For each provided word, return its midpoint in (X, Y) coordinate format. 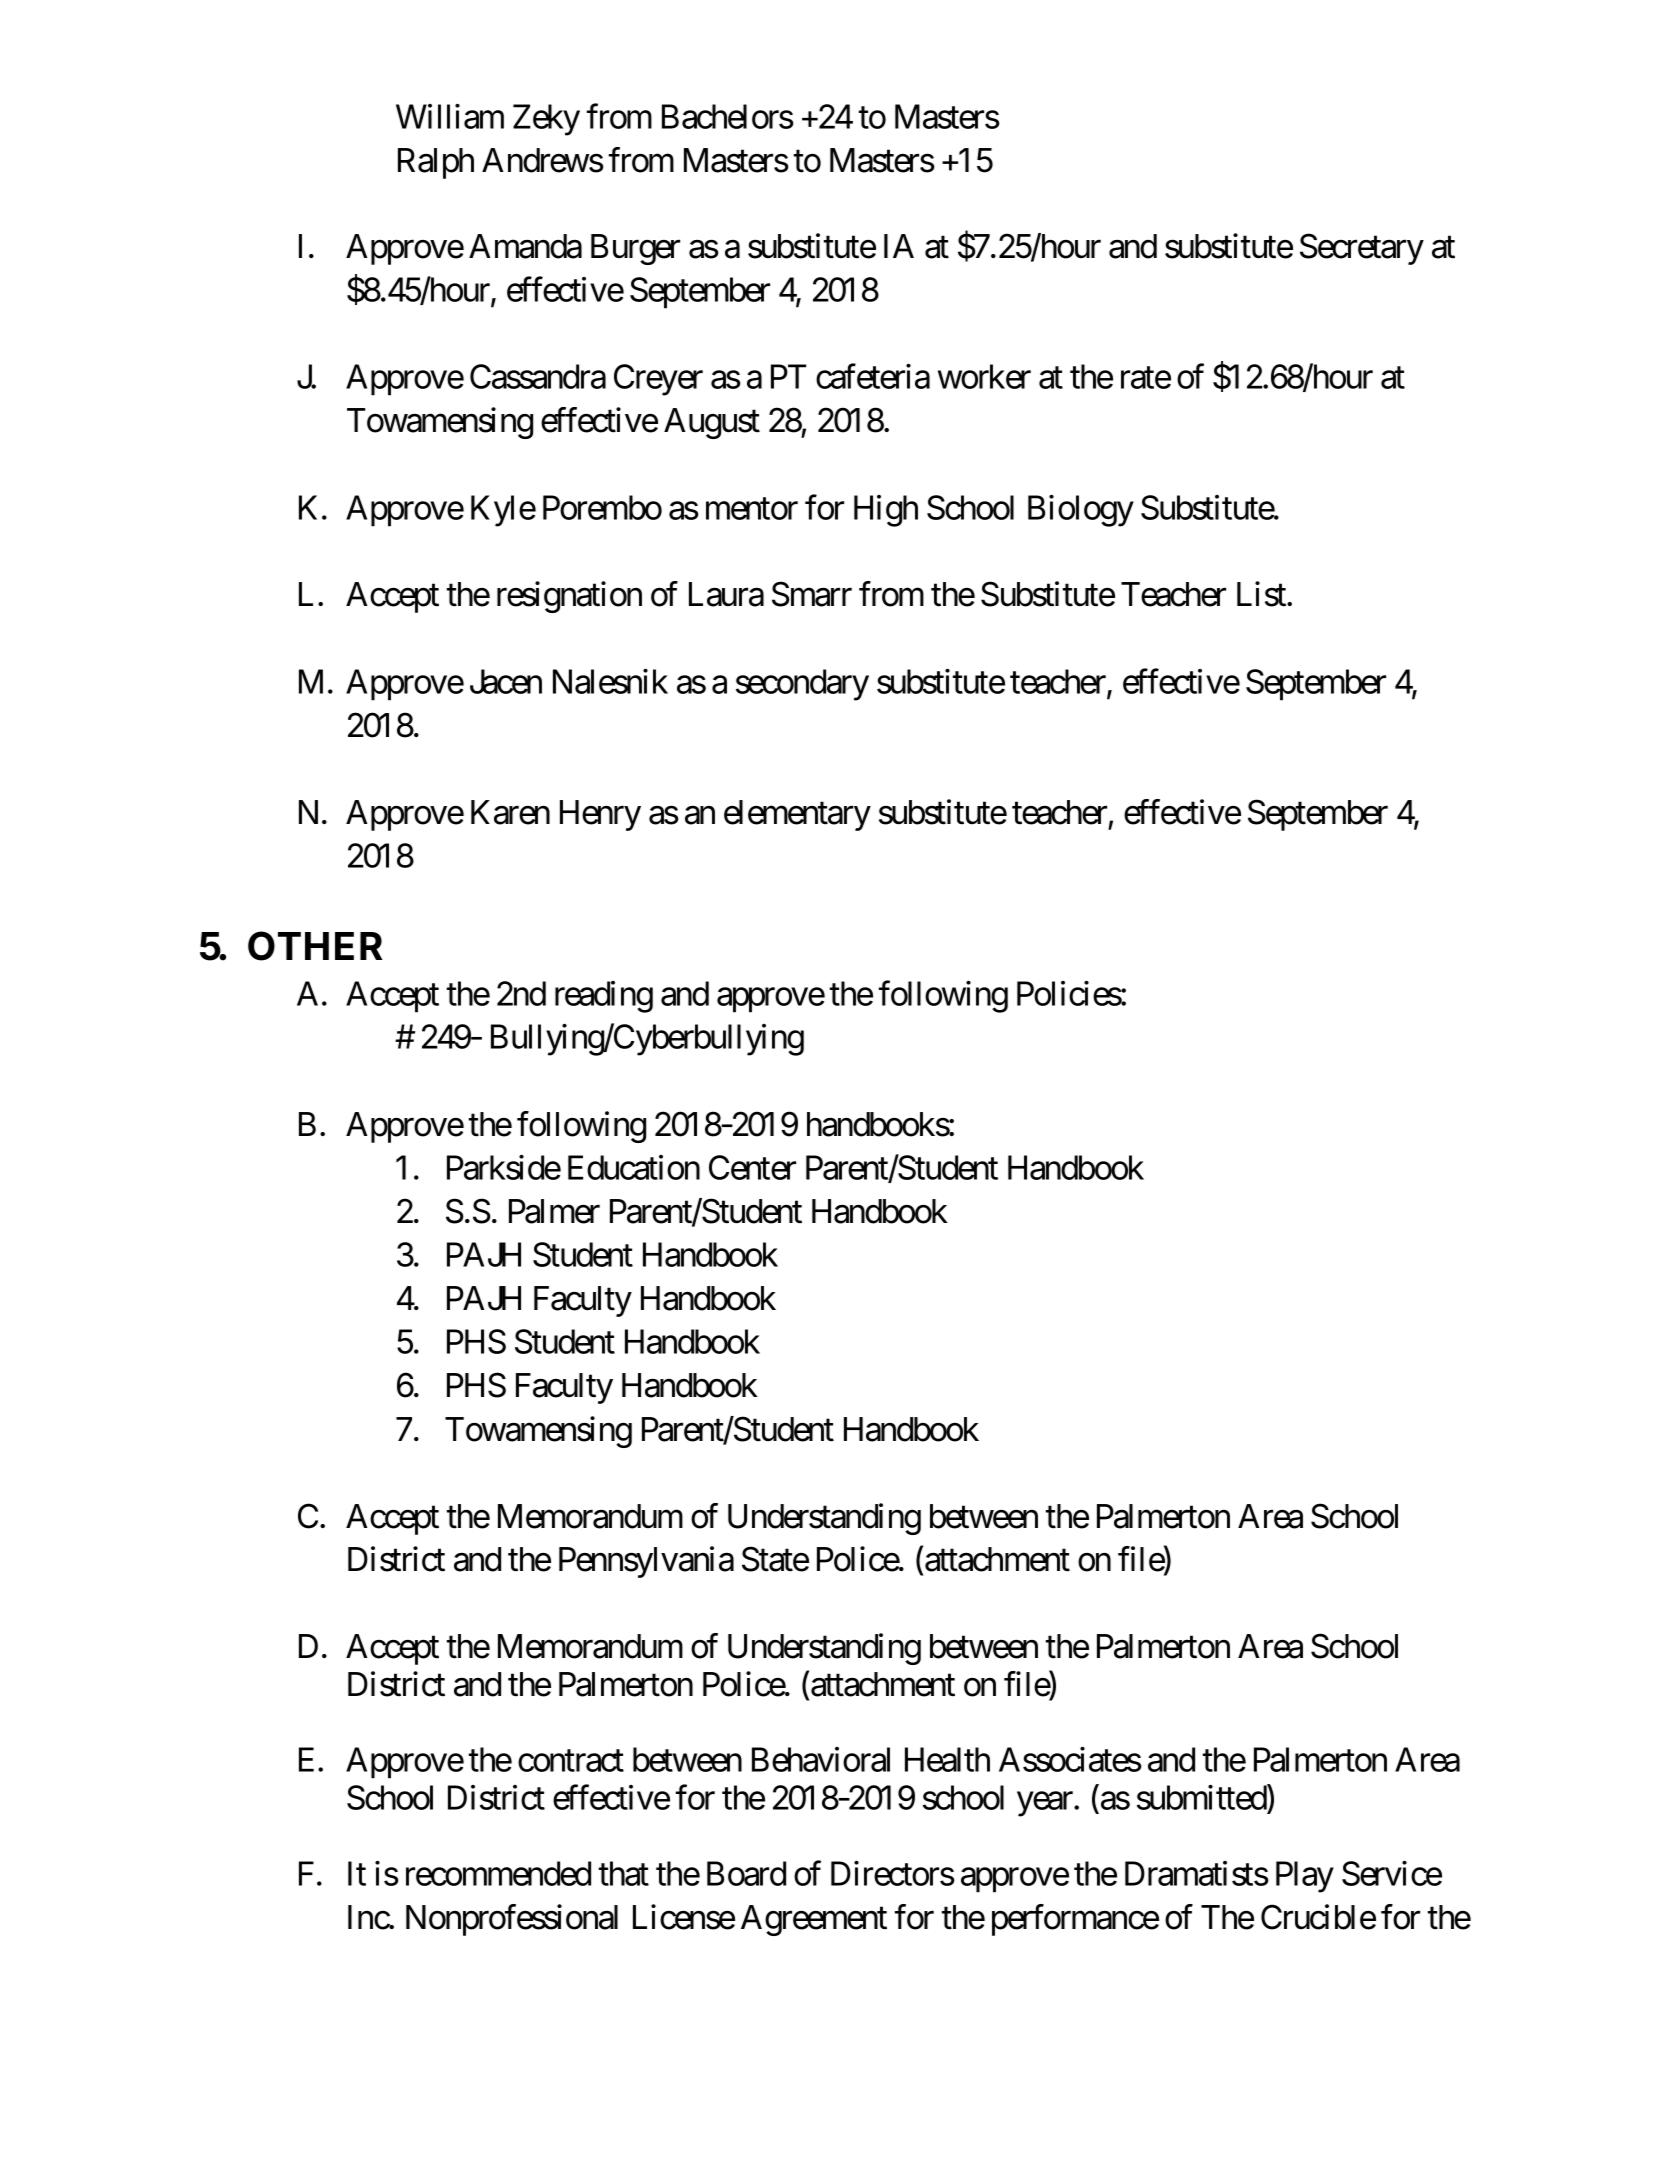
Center (752, 1167)
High (886, 511)
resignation (569, 597)
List (1262, 594)
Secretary (1362, 249)
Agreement (814, 1920)
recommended (498, 1873)
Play (1305, 1877)
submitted (1202, 1799)
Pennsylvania (646, 1562)
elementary (797, 815)
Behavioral (821, 1759)
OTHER (315, 946)
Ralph (436, 163)
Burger (635, 249)
